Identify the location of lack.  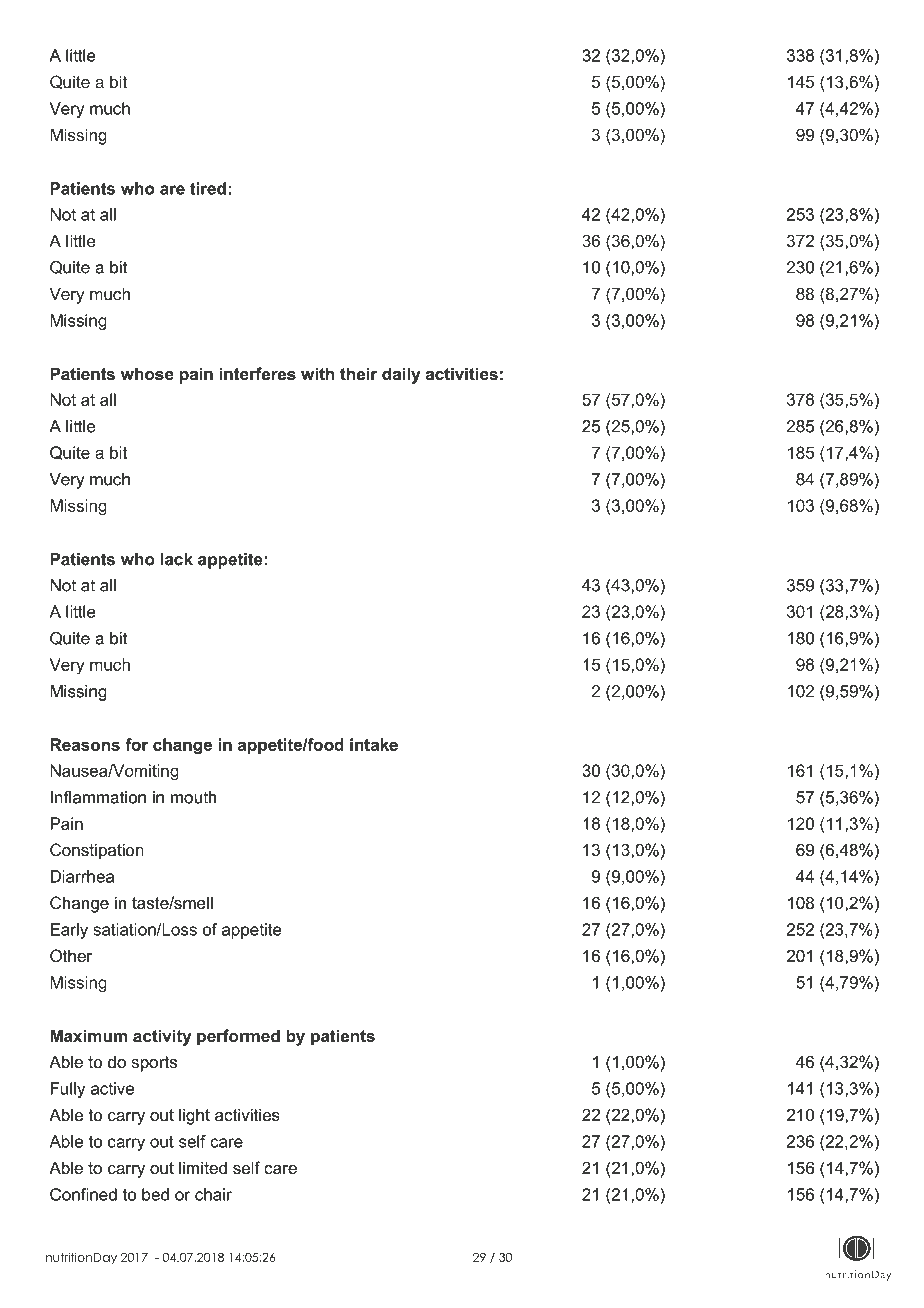
(177, 559).
